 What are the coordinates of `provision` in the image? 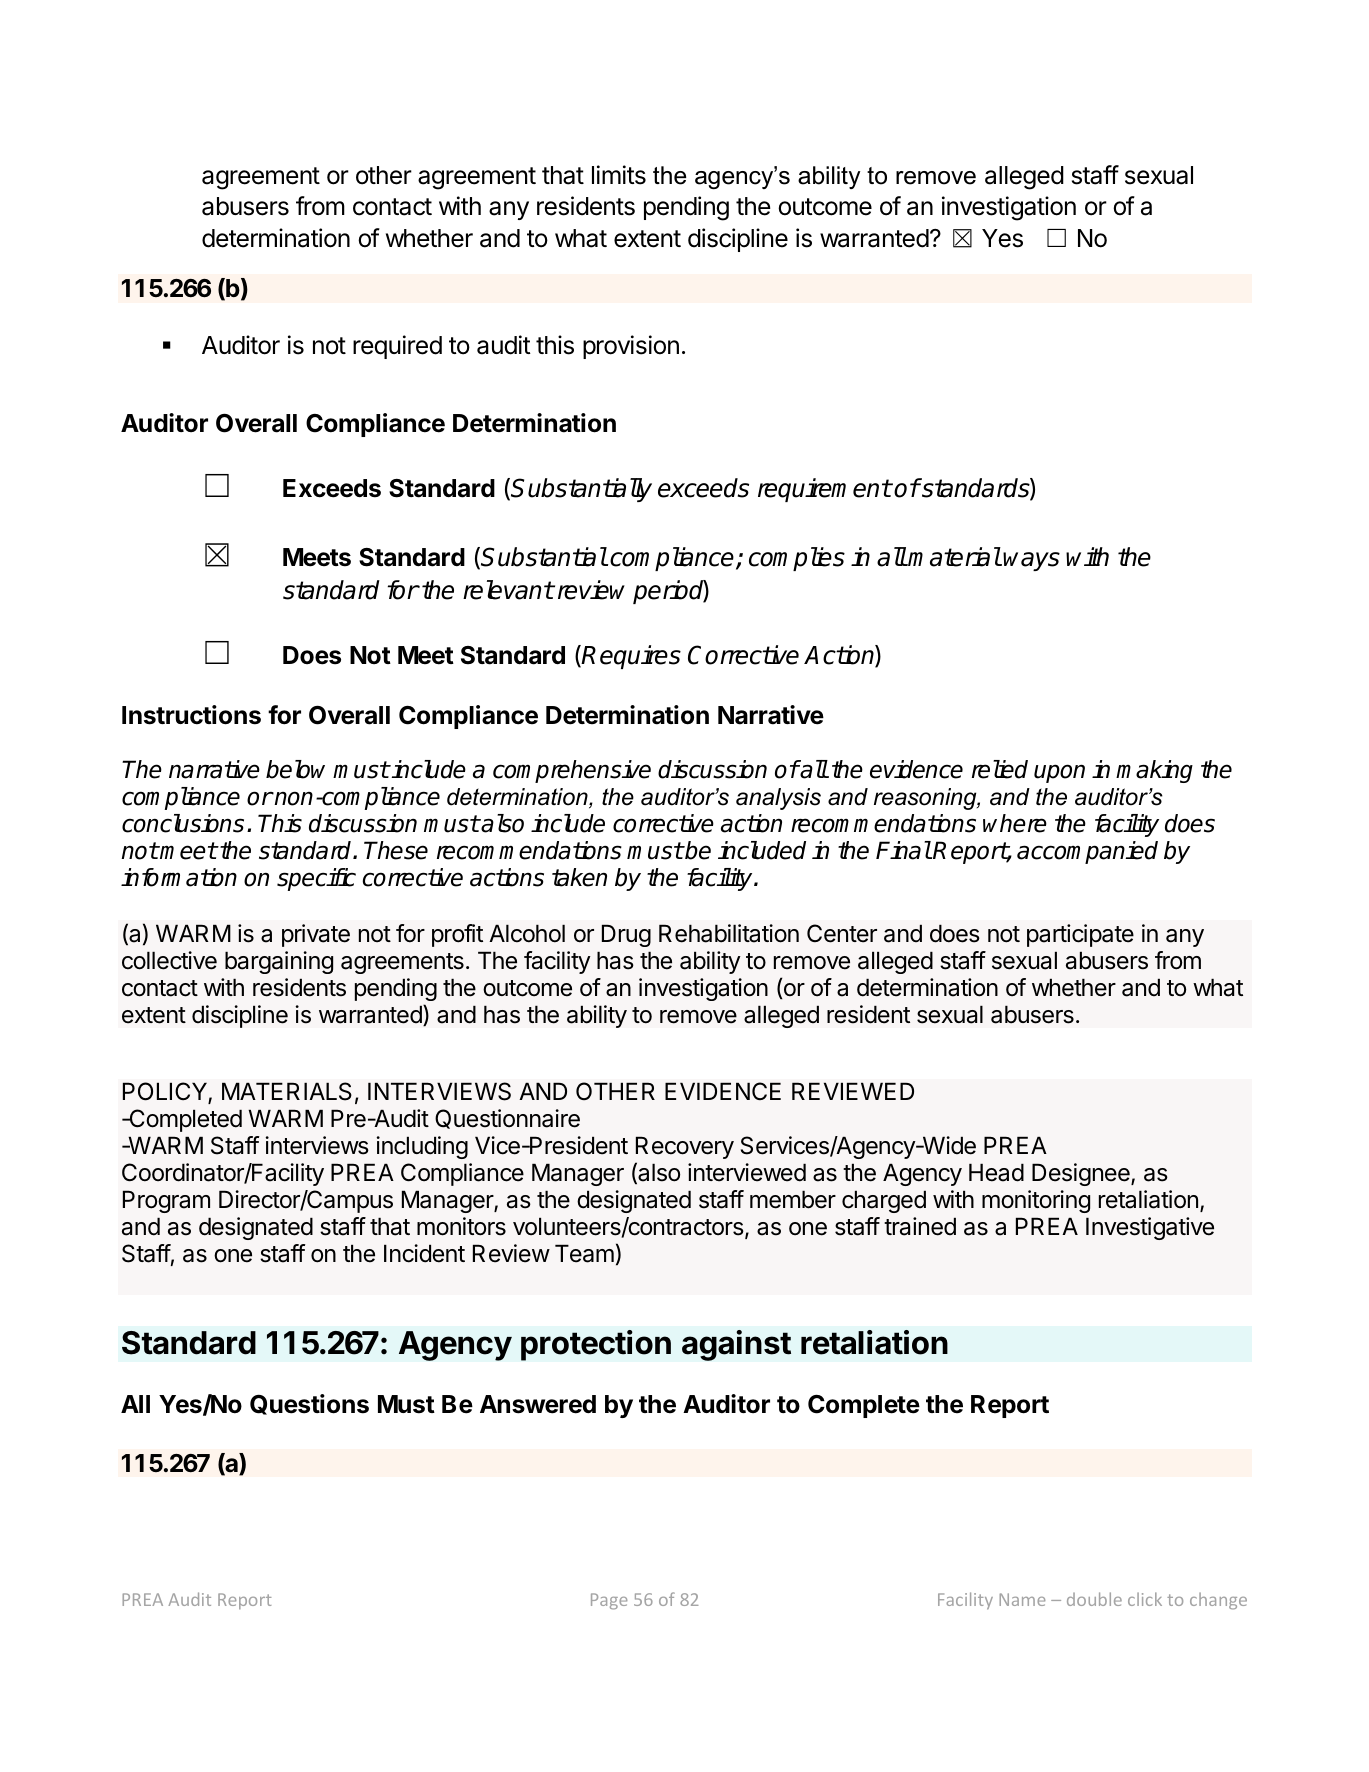 It's located at (631, 347).
